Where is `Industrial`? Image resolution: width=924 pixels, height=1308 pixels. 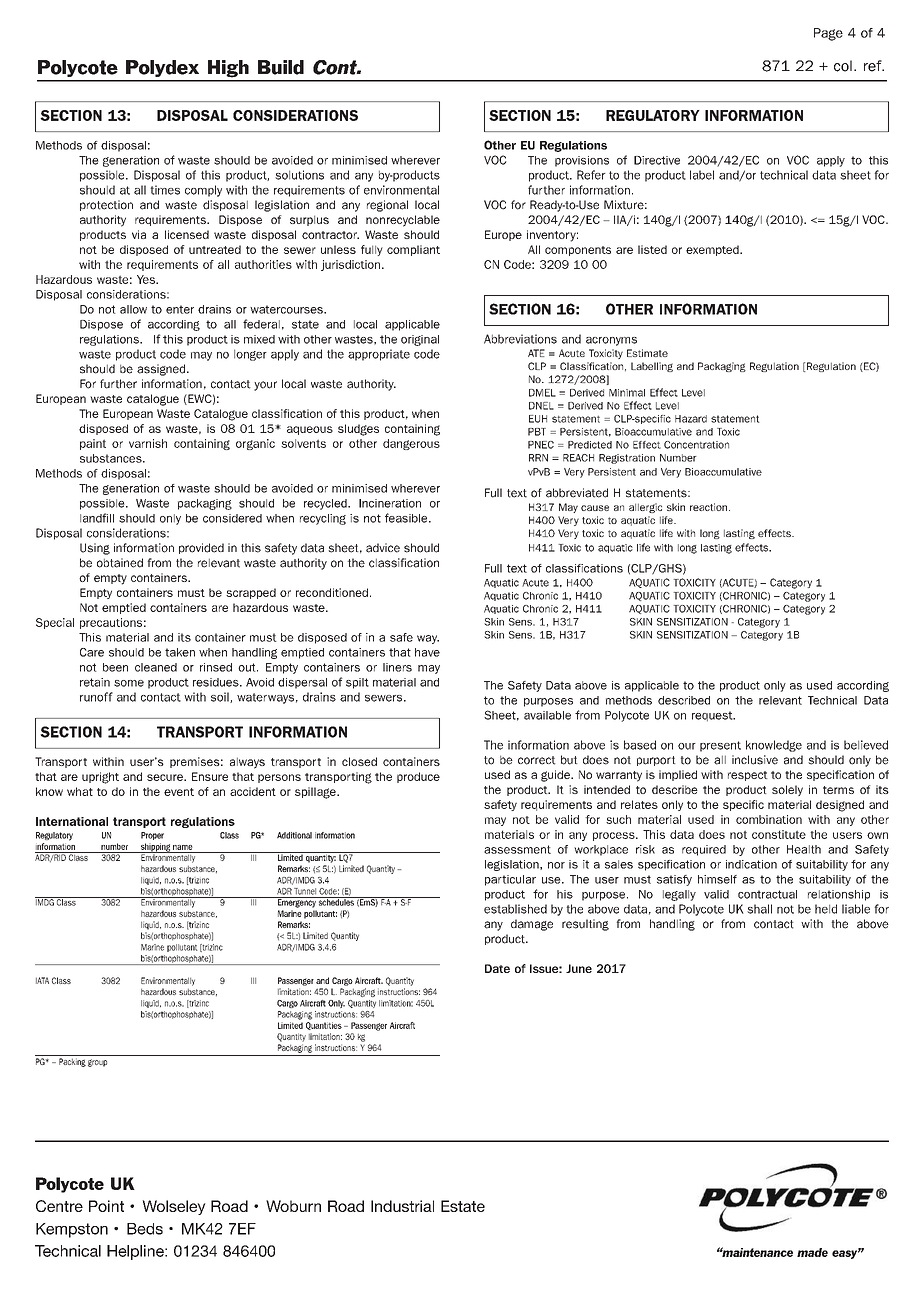
Industrial is located at coordinates (402, 1206).
